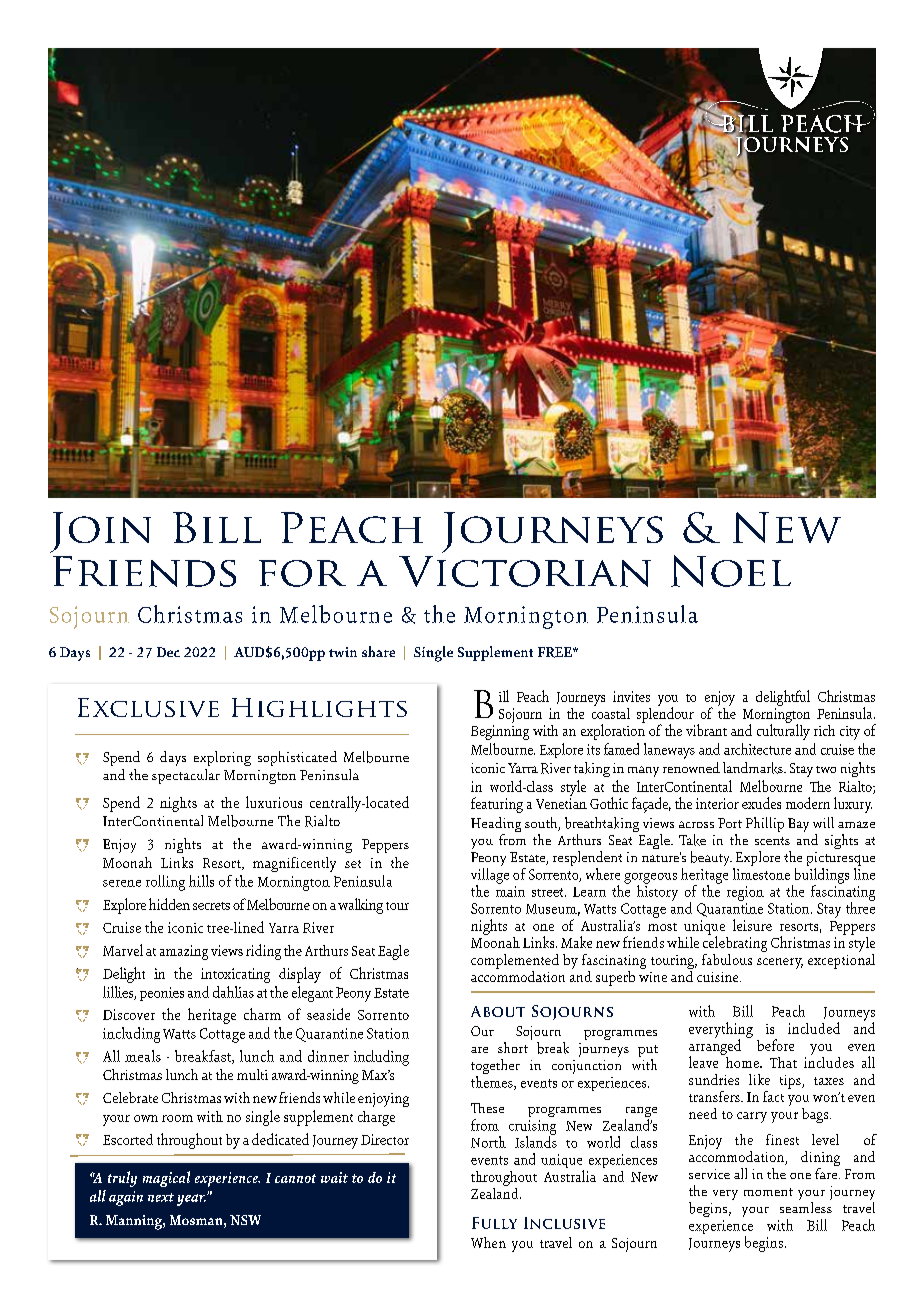 The image size is (924, 1308). Describe the element at coordinates (100, 532) in the document. I see `Join` at that location.
